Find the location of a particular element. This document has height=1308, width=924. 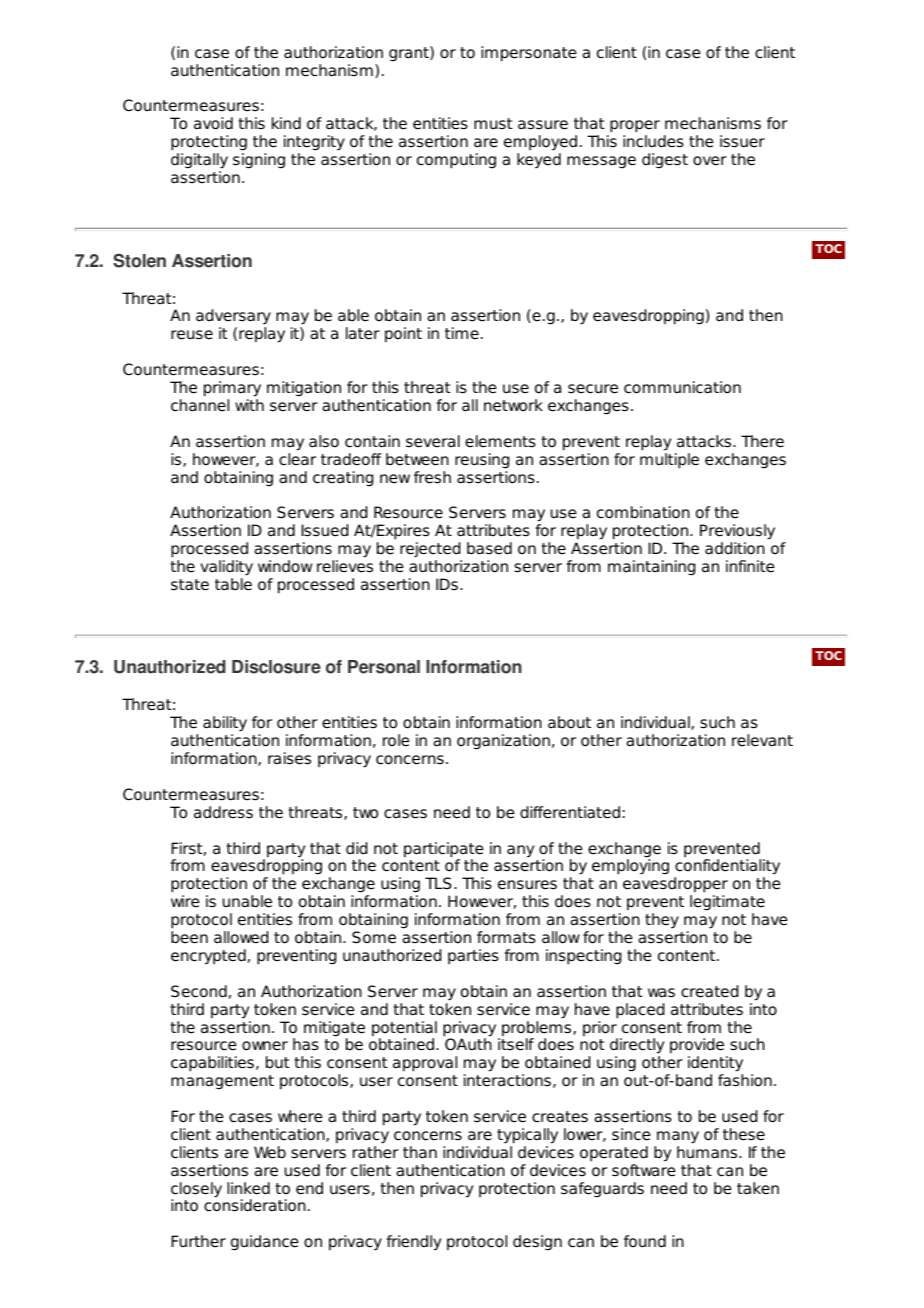

Second is located at coordinates (199, 991).
